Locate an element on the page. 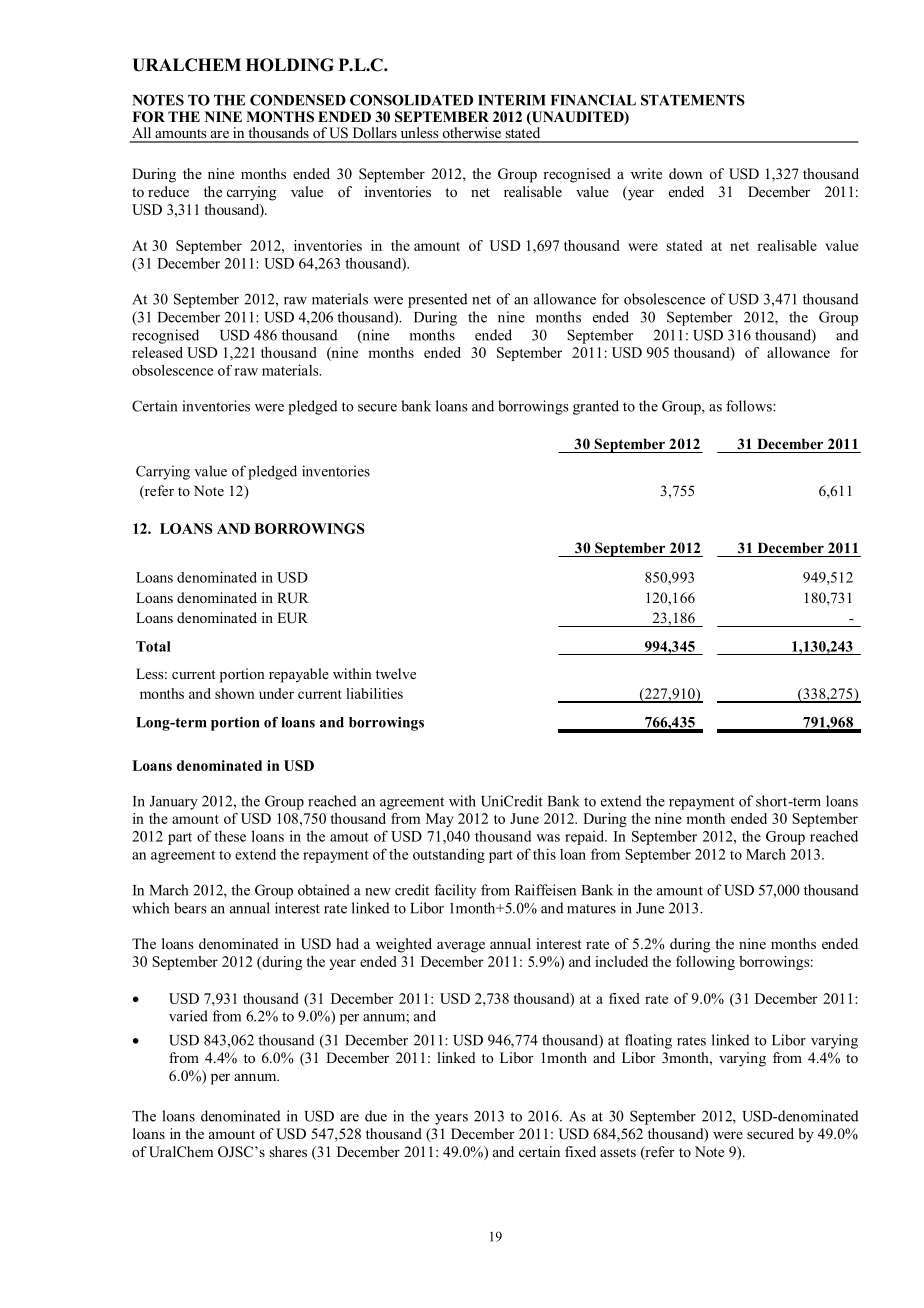 This page has width=924, height=1308. presented is located at coordinates (438, 300).
